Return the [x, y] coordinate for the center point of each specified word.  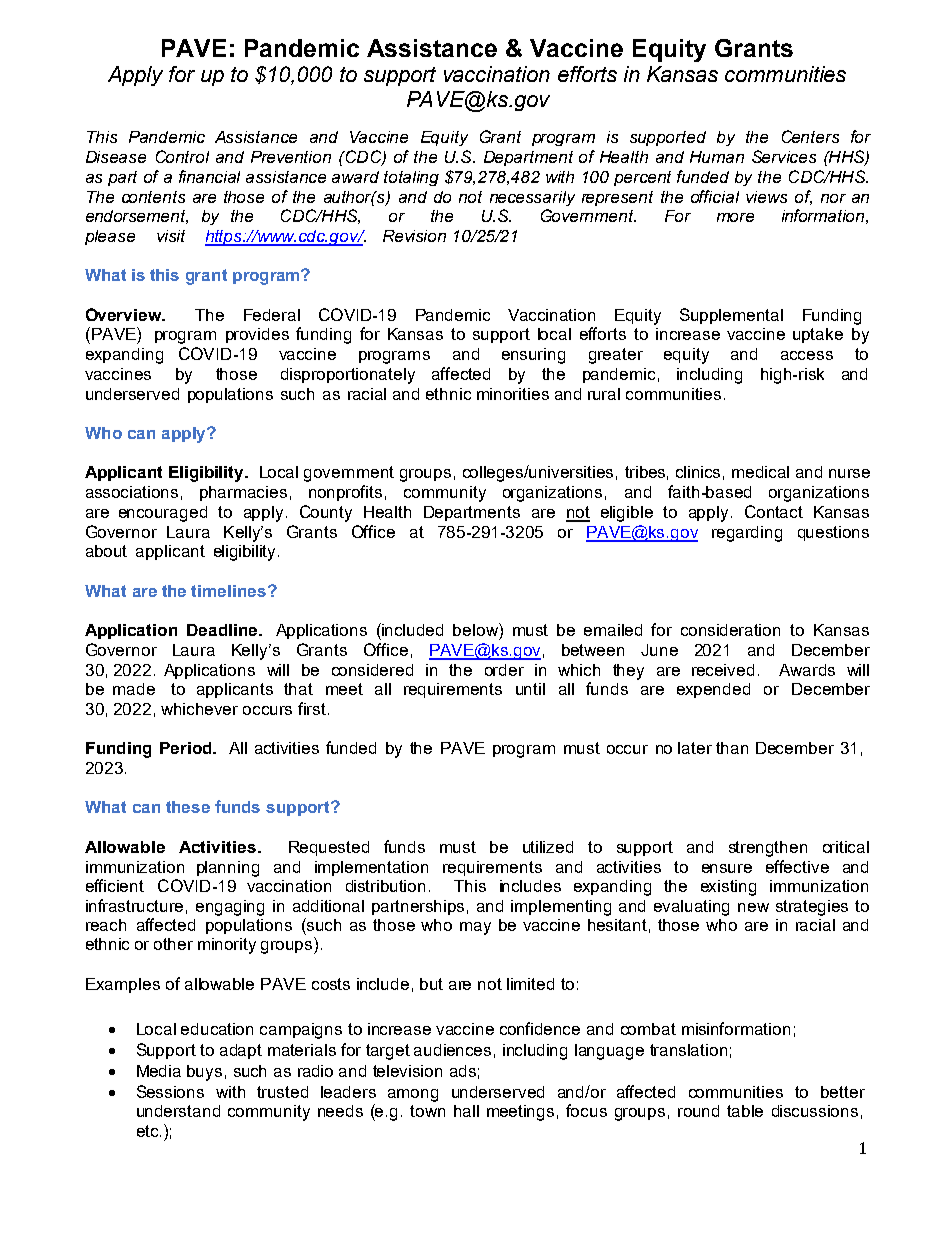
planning [228, 869]
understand [178, 1111]
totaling [411, 178]
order [504, 670]
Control [182, 156]
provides [257, 335]
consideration [730, 630]
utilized [548, 847]
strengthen [768, 849]
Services [784, 156]
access [807, 355]
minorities [513, 394]
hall [466, 1111]
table [745, 1111]
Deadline [223, 630]
